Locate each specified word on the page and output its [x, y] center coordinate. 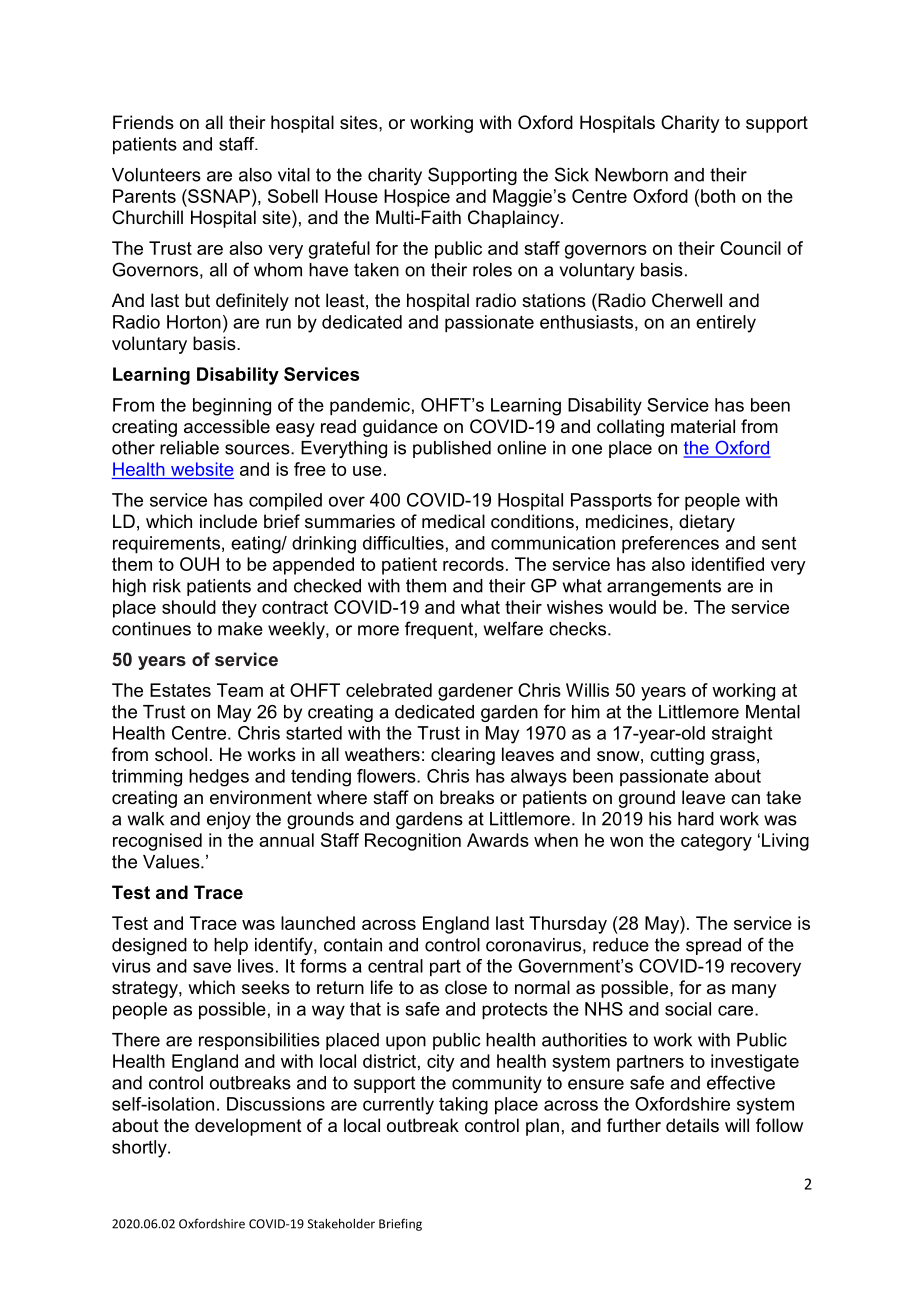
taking [463, 1106]
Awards [498, 840]
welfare [513, 628]
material [703, 426]
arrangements [664, 587]
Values [172, 862]
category [716, 842]
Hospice [417, 198]
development [248, 1127]
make [240, 629]
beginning [232, 407]
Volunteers [156, 175]
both [718, 196]
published [452, 449]
